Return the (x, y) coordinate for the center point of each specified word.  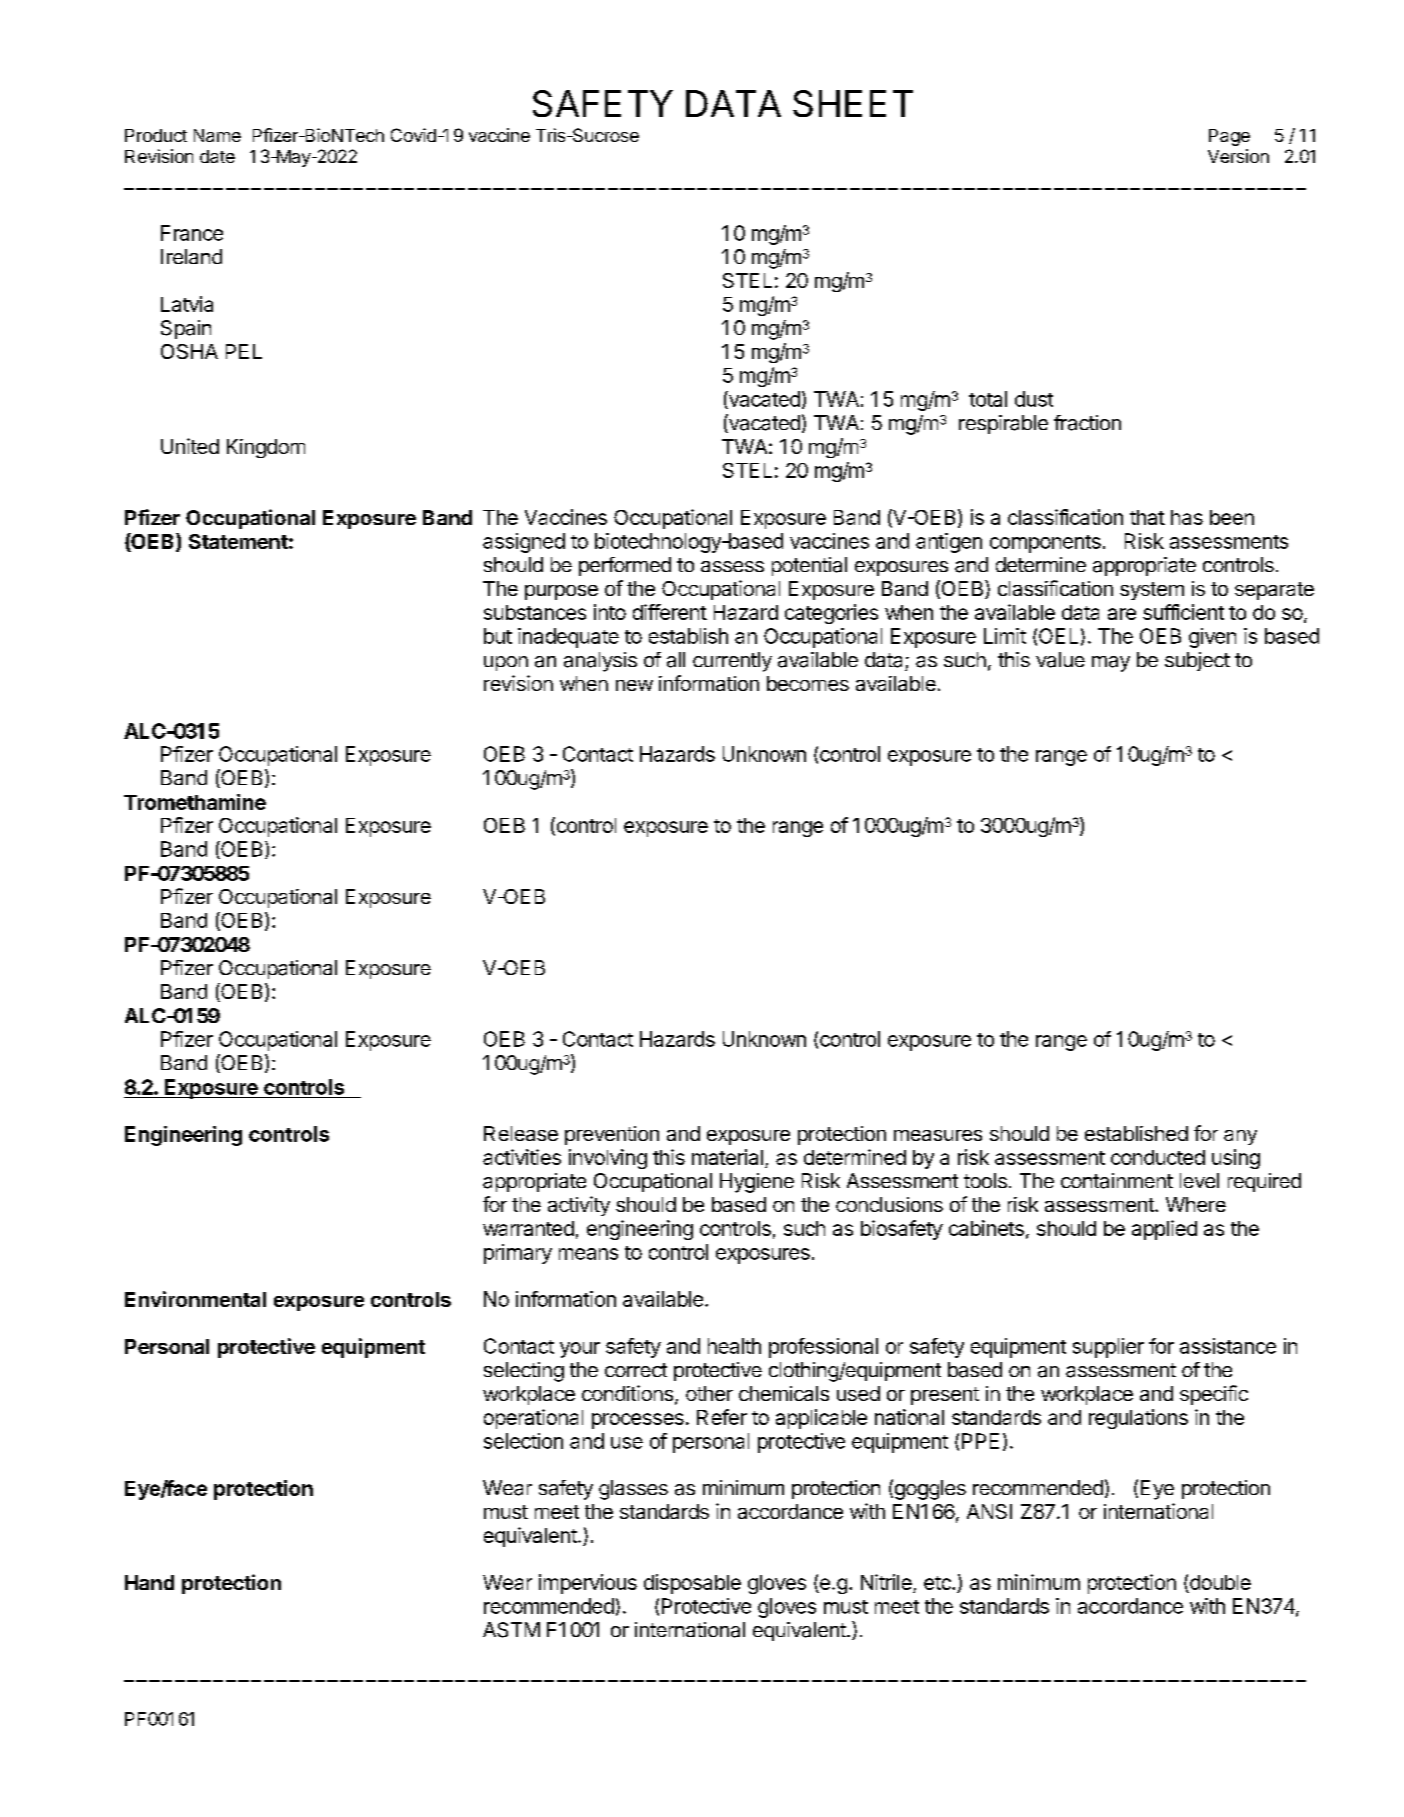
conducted (1158, 1157)
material (727, 1157)
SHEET (853, 103)
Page (1229, 137)
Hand (149, 1582)
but (498, 636)
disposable (692, 1584)
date (217, 156)
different (670, 612)
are (1122, 614)
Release (521, 1133)
